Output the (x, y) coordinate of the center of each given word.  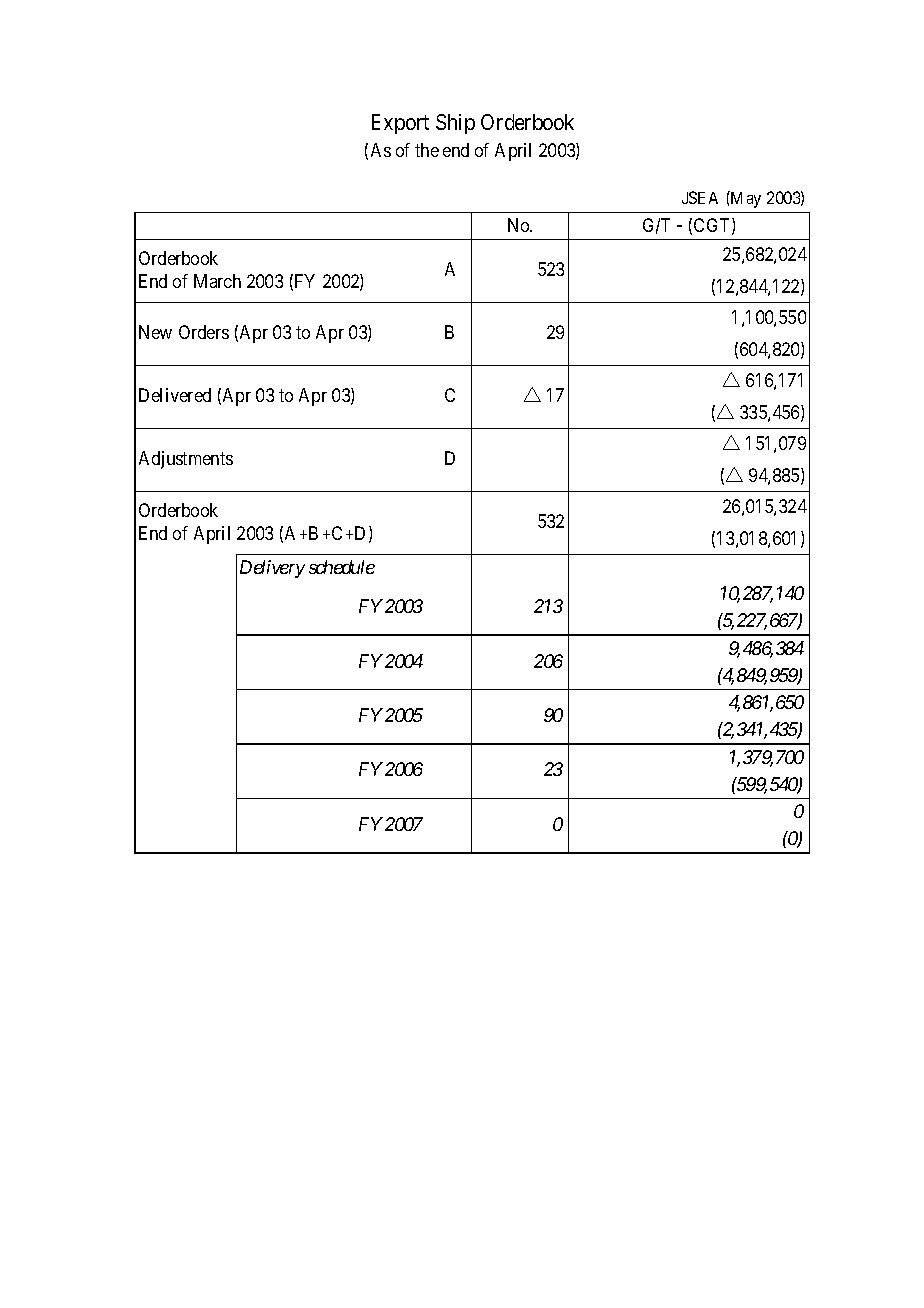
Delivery (272, 569)
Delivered (175, 395)
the (427, 150)
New (155, 332)
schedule (342, 567)
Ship (455, 124)
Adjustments (186, 460)
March (217, 281)
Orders (204, 332)
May (745, 199)
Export (400, 124)
